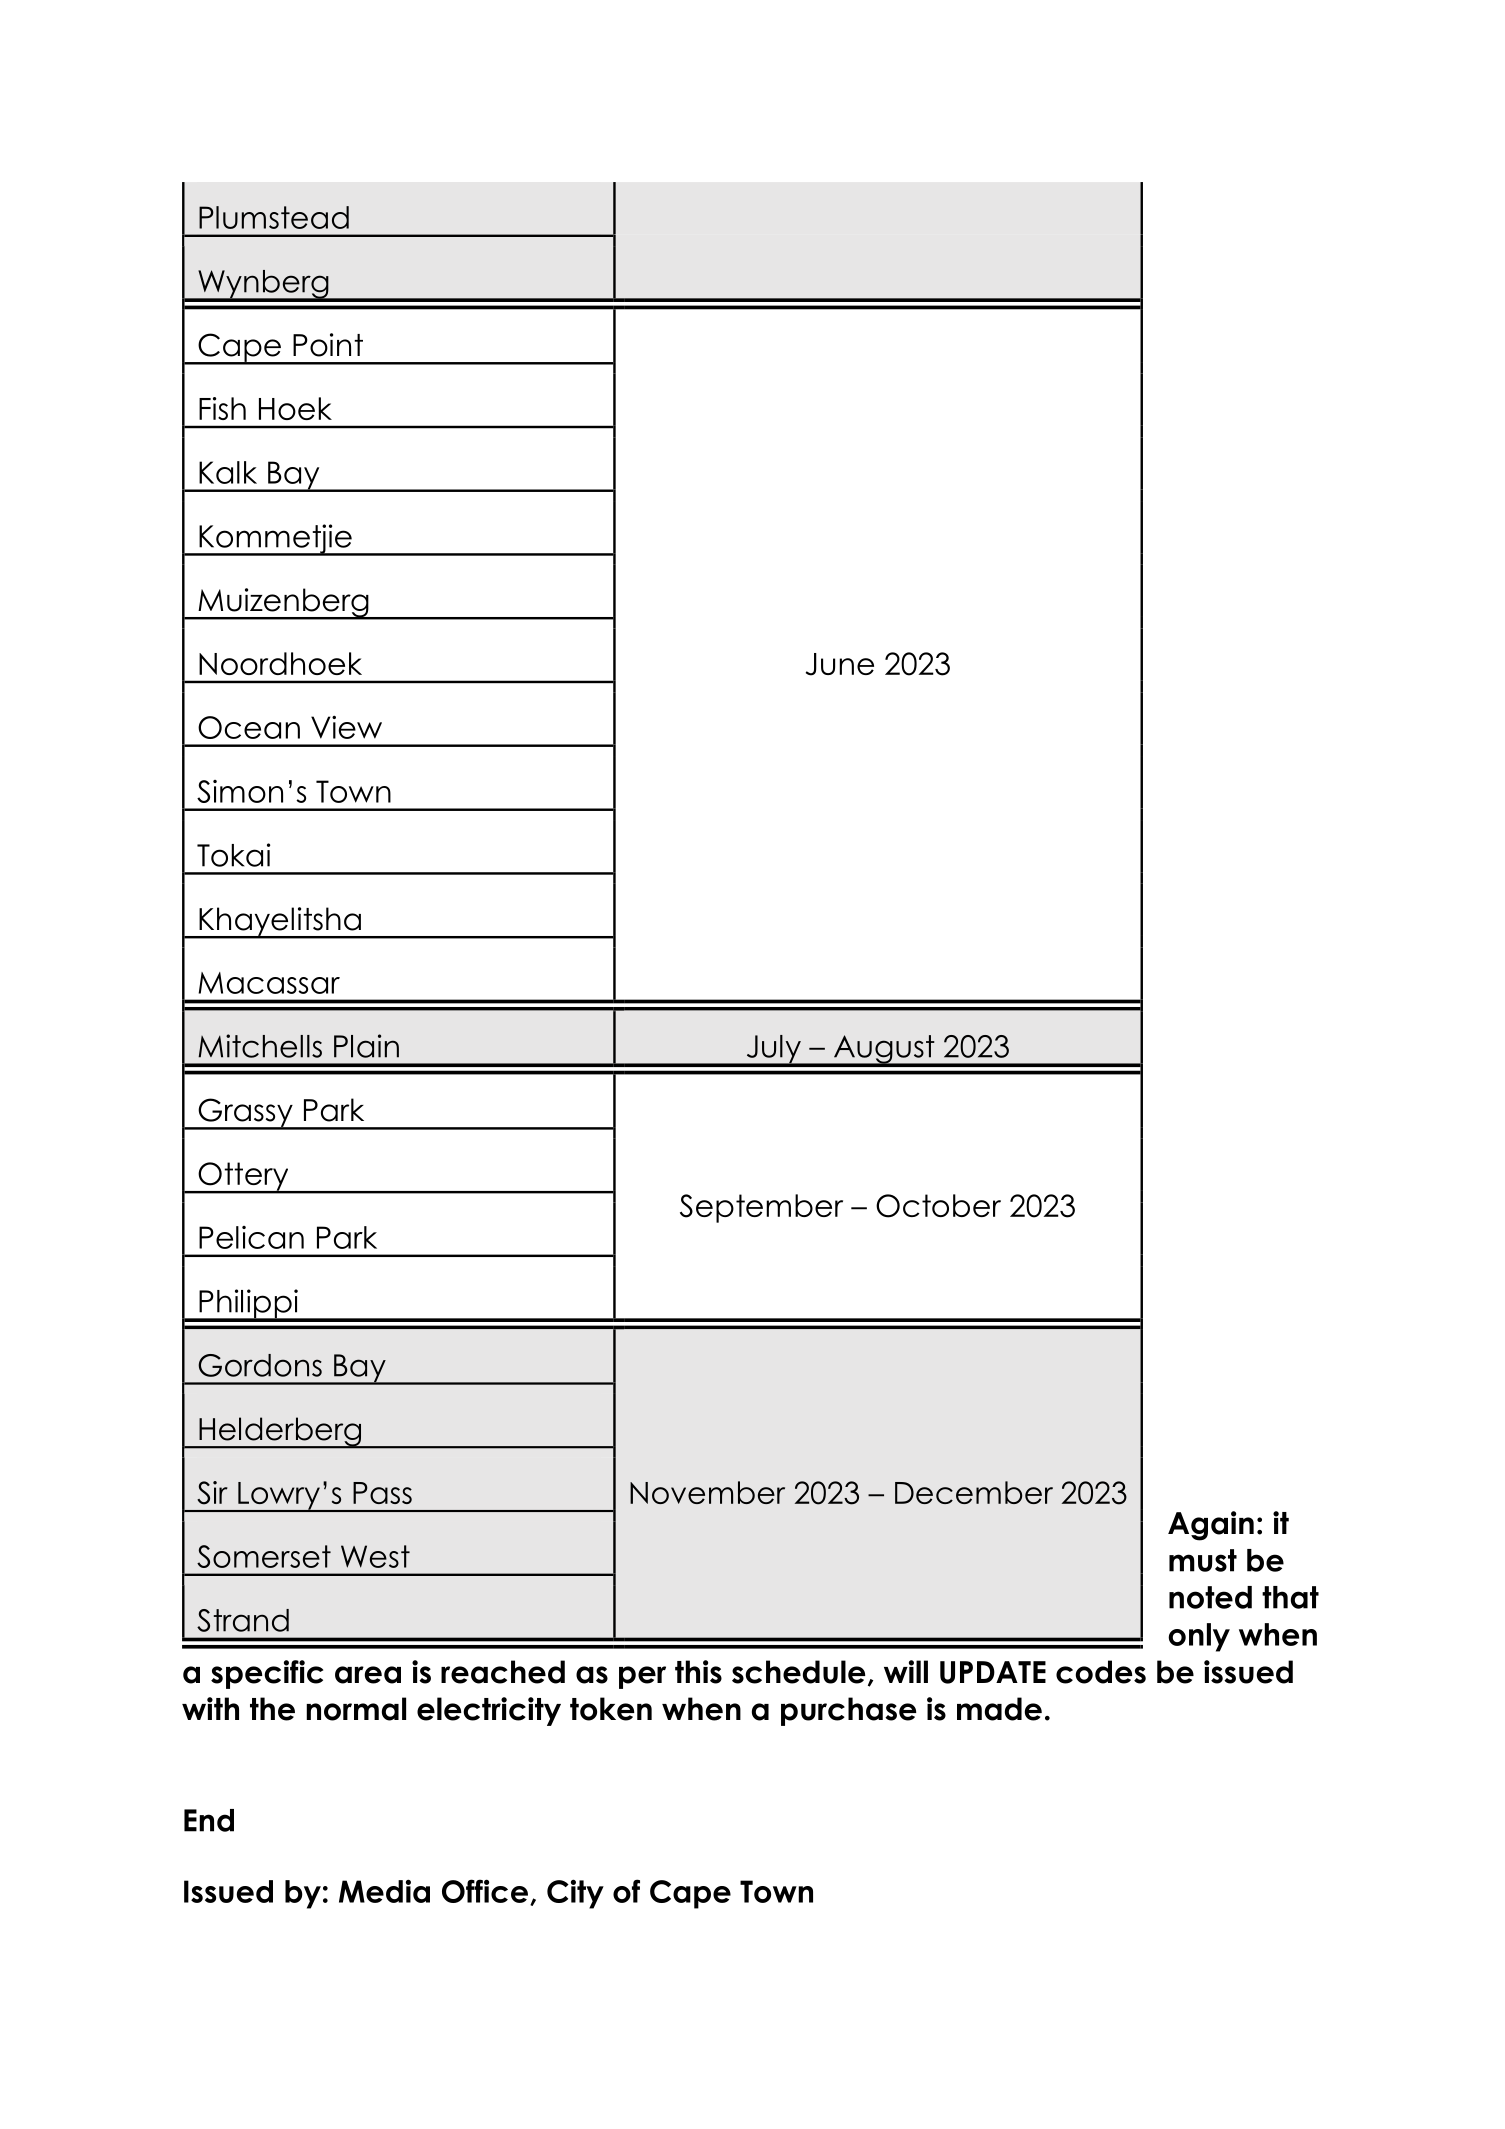 Image resolution: width=1505 pixels, height=2129 pixels. Describe the element at coordinates (1203, 1560) in the page. I see `must` at that location.
